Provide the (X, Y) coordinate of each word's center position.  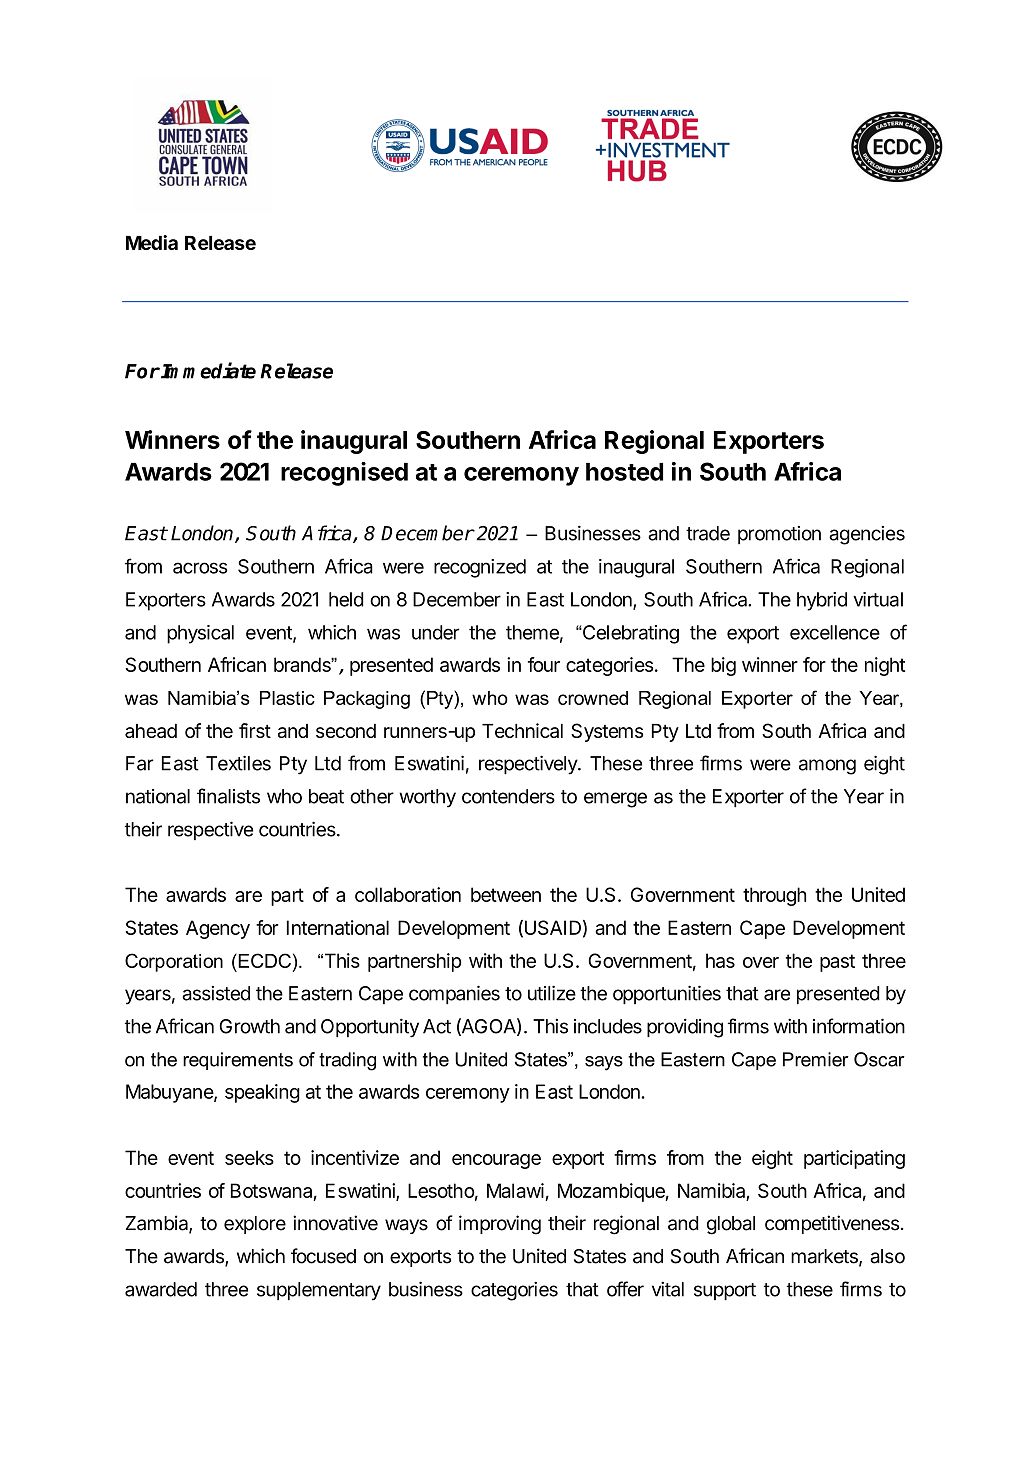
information (859, 1026)
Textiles (238, 763)
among (827, 767)
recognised (344, 474)
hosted (624, 472)
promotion (779, 535)
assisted (216, 993)
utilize (552, 993)
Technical (522, 730)
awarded (161, 1289)
